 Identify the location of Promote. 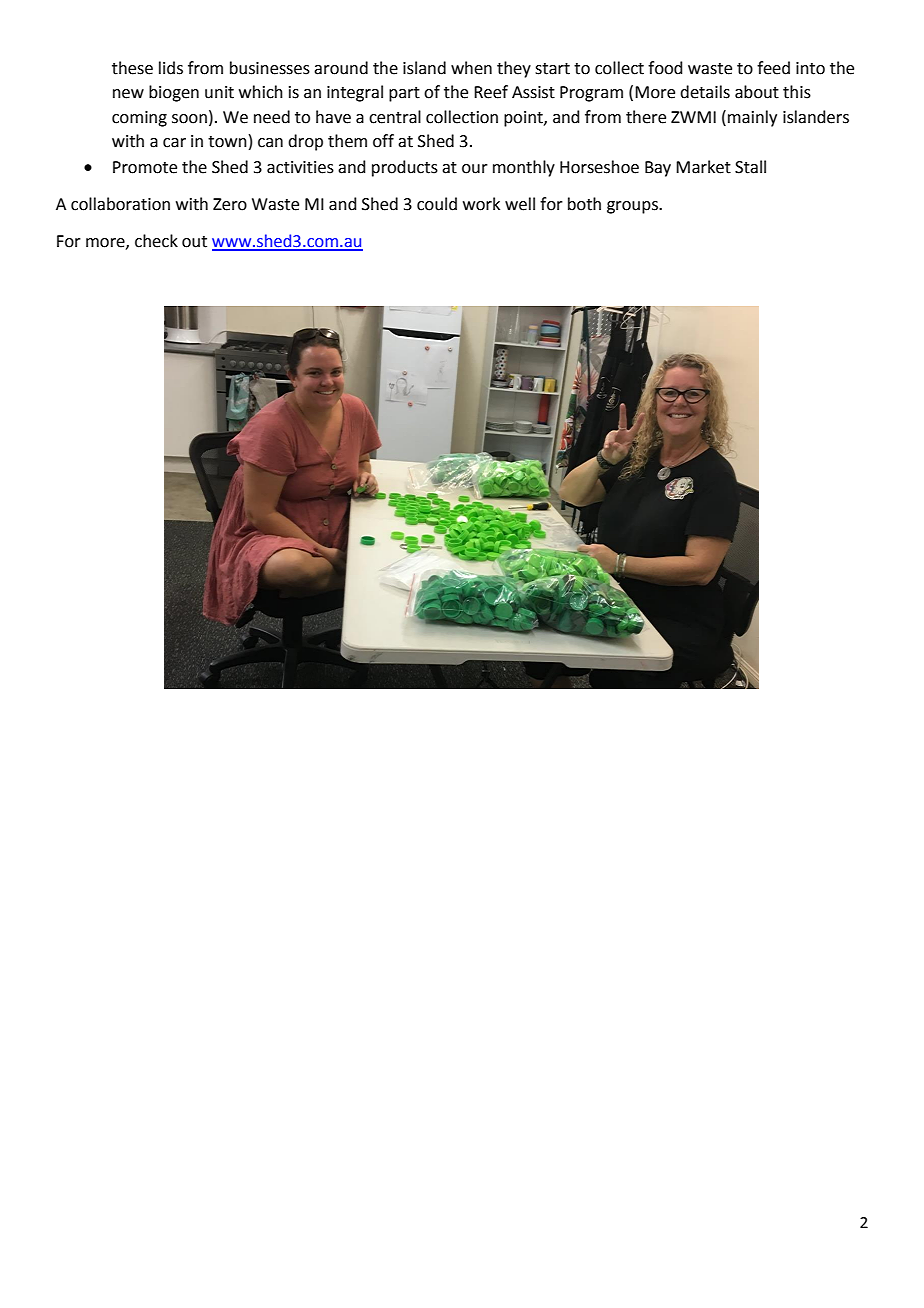
(145, 167).
